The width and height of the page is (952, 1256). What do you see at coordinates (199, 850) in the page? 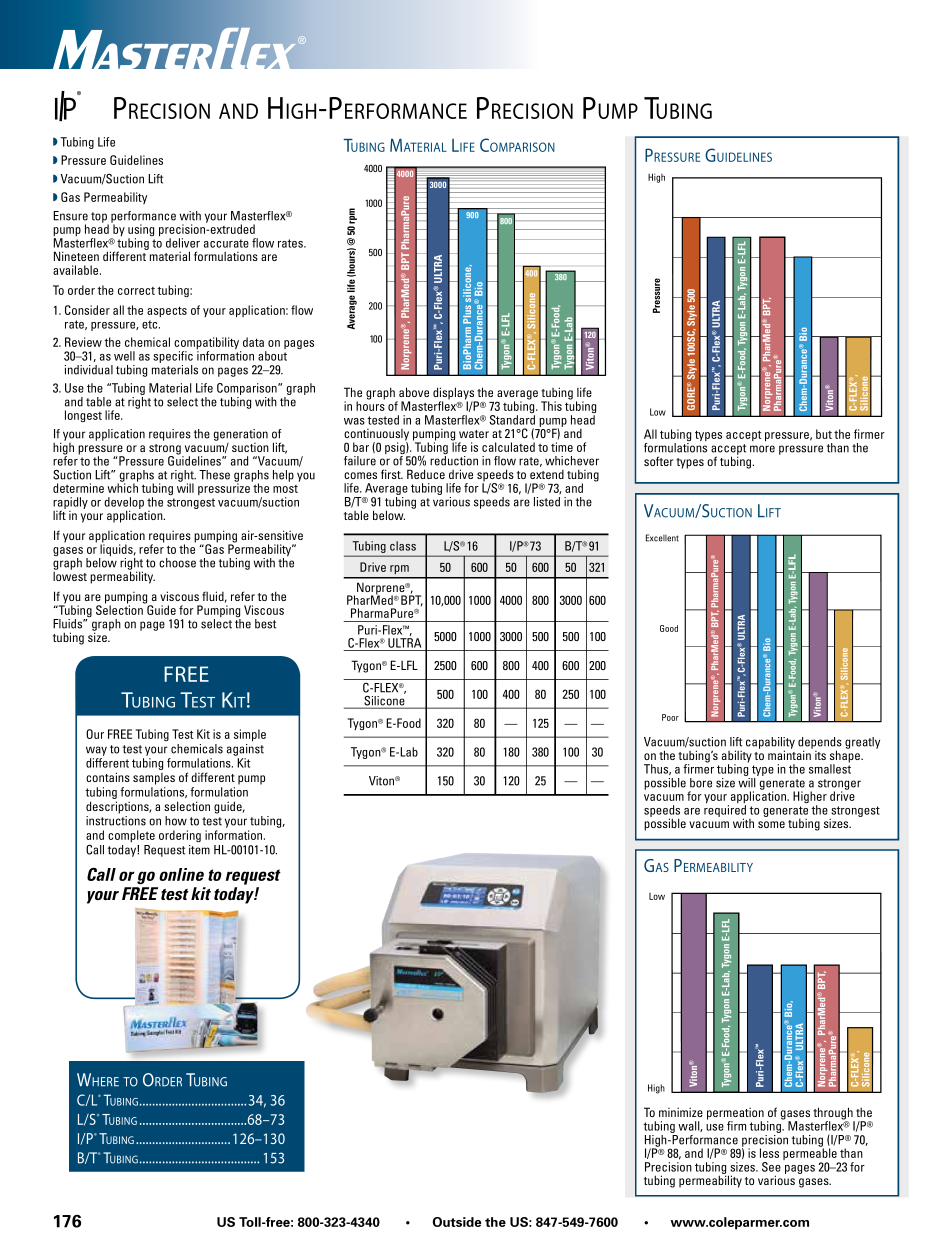
I see `item` at bounding box center [199, 850].
